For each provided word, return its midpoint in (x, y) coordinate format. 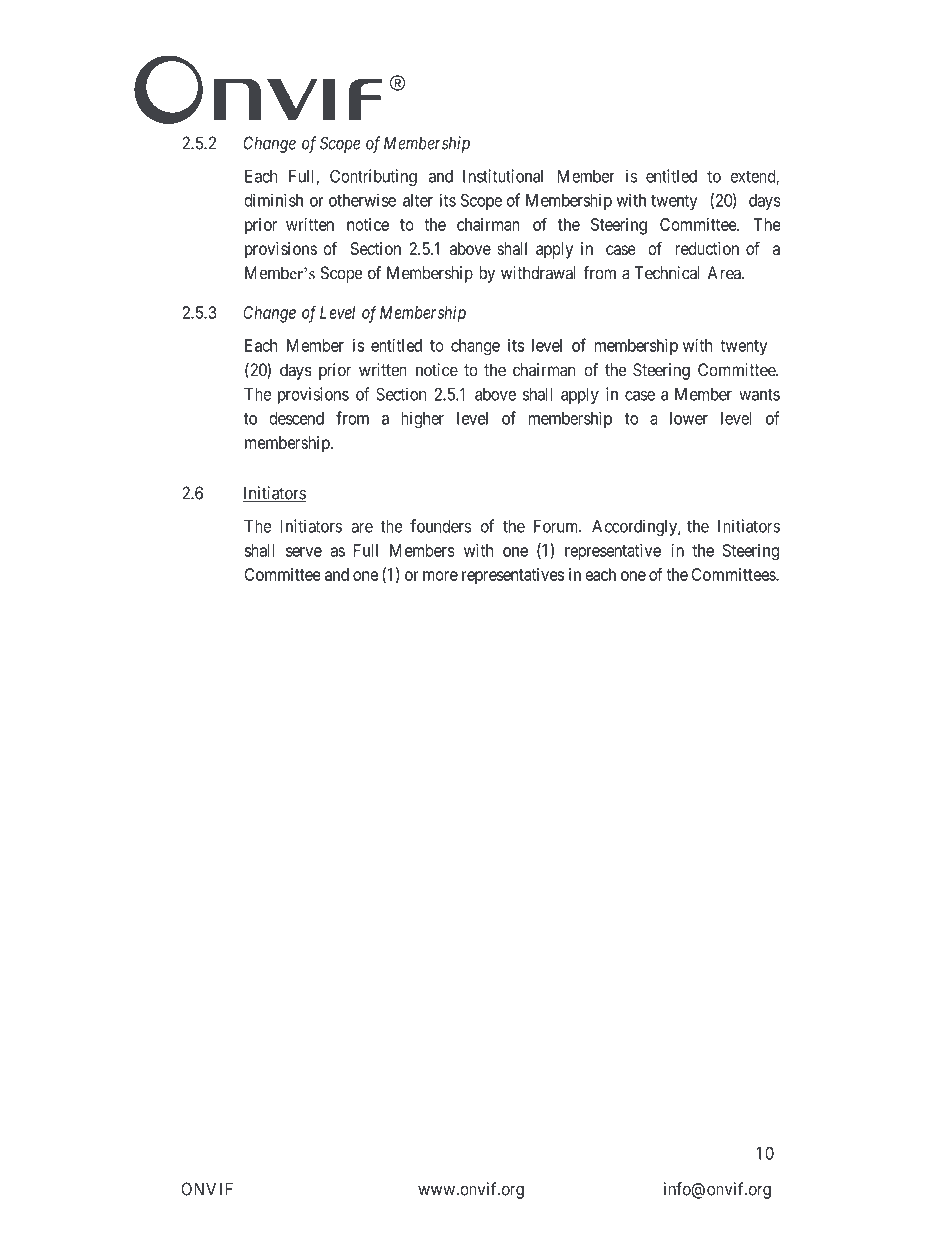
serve (304, 552)
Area (725, 273)
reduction (707, 248)
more (440, 576)
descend (296, 418)
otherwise (362, 200)
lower (689, 418)
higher (422, 419)
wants (759, 394)
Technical (667, 273)
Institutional (503, 176)
